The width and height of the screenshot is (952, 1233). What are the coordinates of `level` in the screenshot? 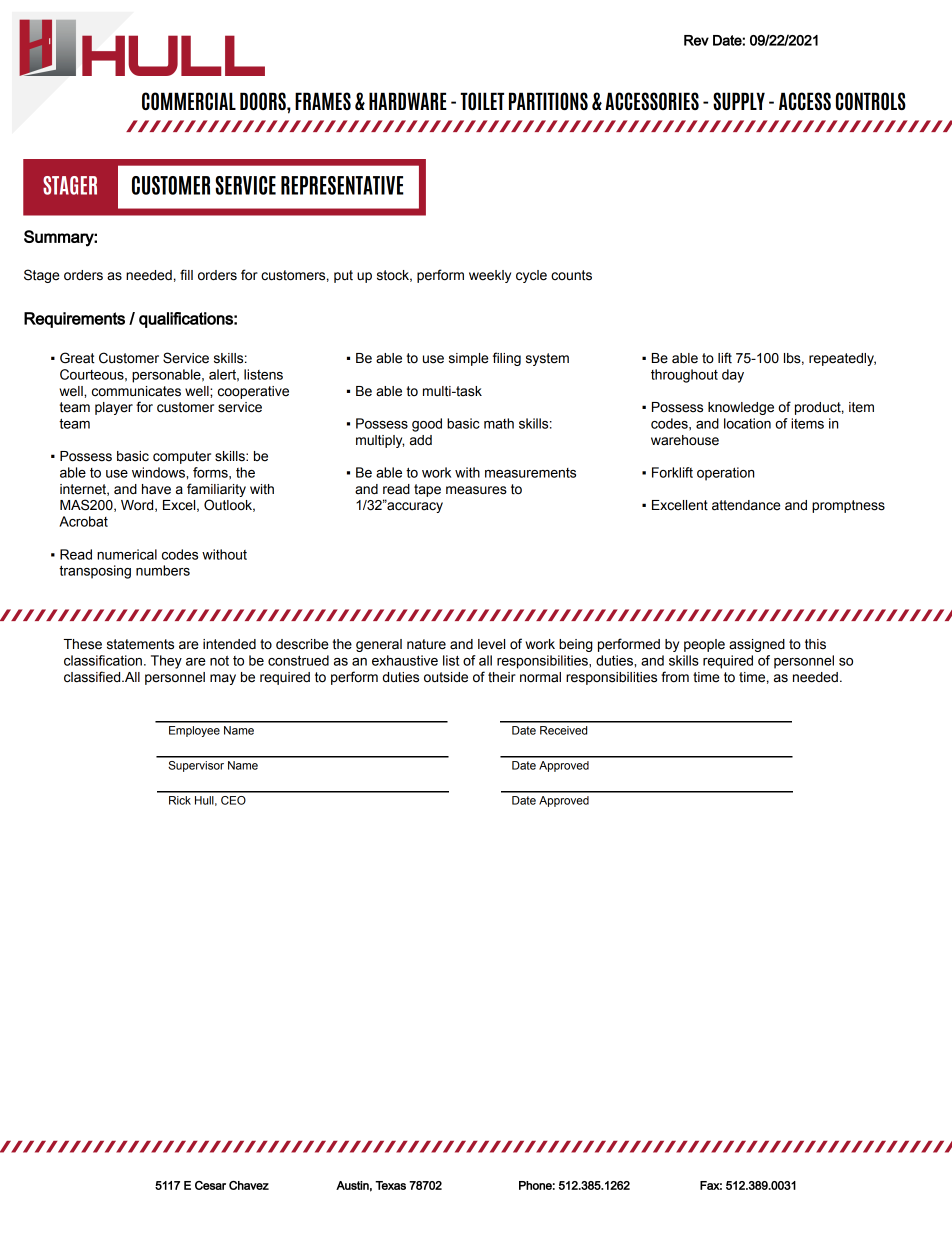 It's located at (491, 644).
